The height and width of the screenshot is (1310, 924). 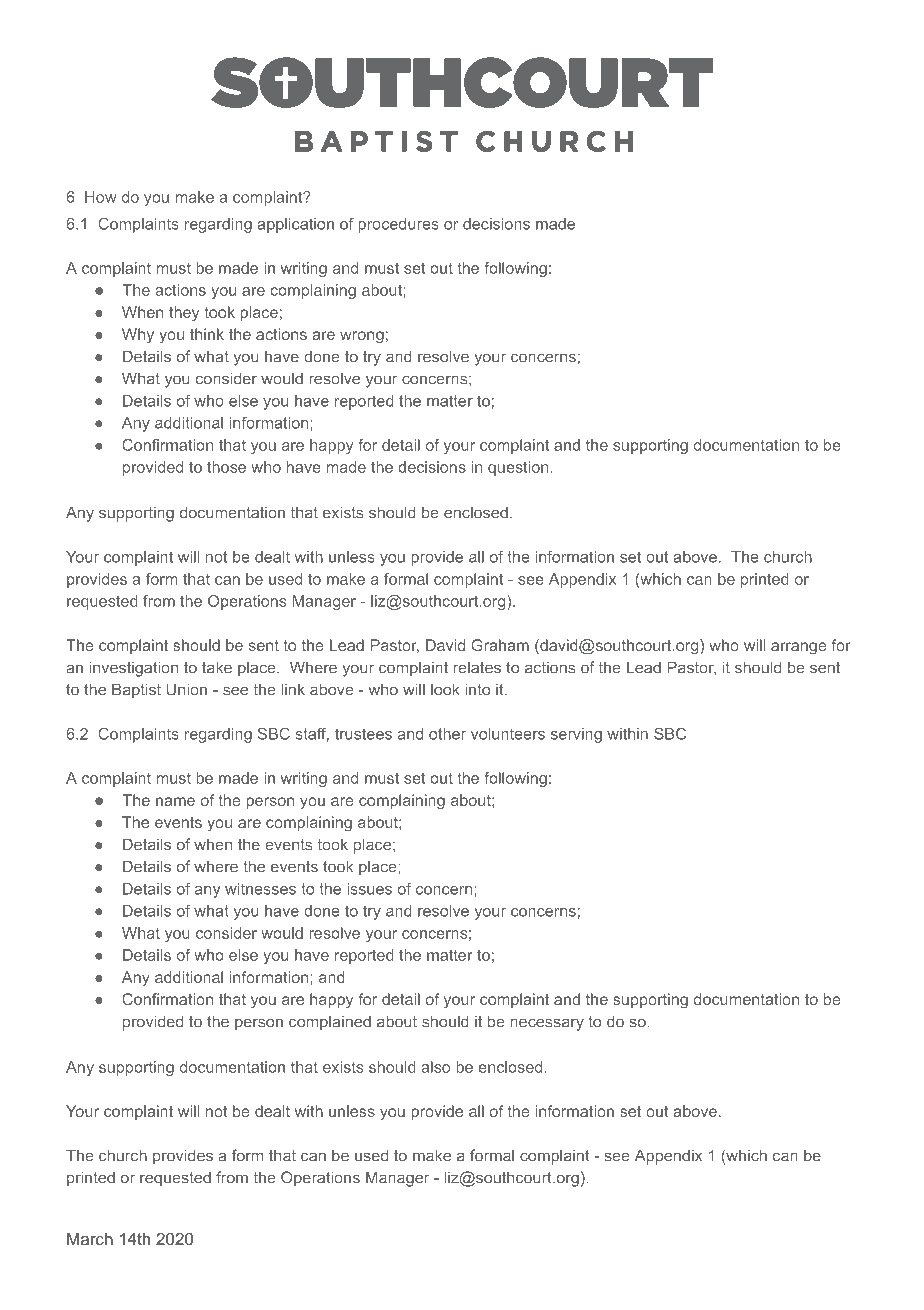 What do you see at coordinates (226, 467) in the screenshot?
I see `those` at bounding box center [226, 467].
